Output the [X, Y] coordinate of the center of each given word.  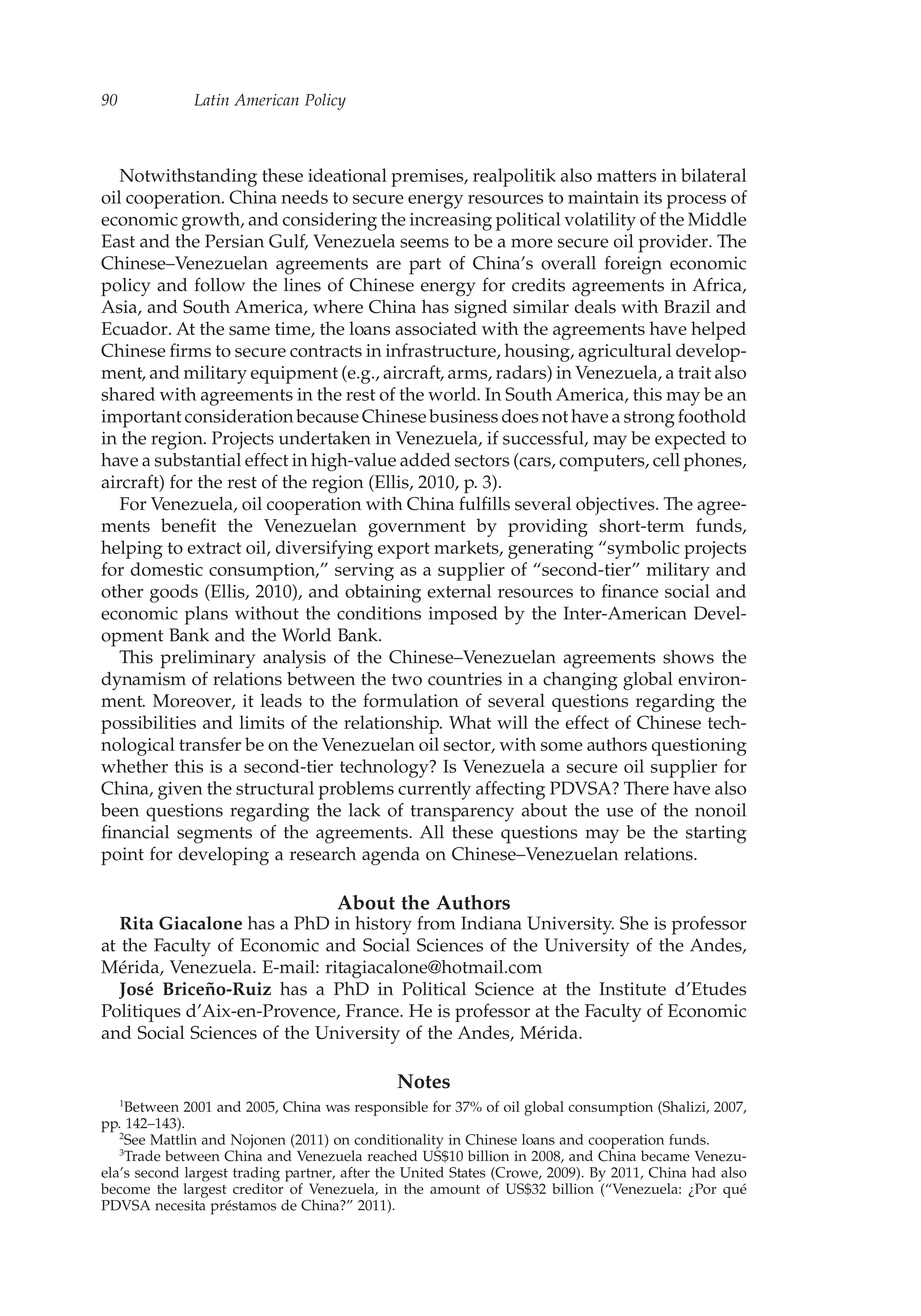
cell [666, 460]
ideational [347, 175]
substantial [198, 460]
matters [626, 176]
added [425, 460]
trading [256, 1175]
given [180, 791]
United [422, 1172]
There [646, 788]
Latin [211, 100]
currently [434, 790]
